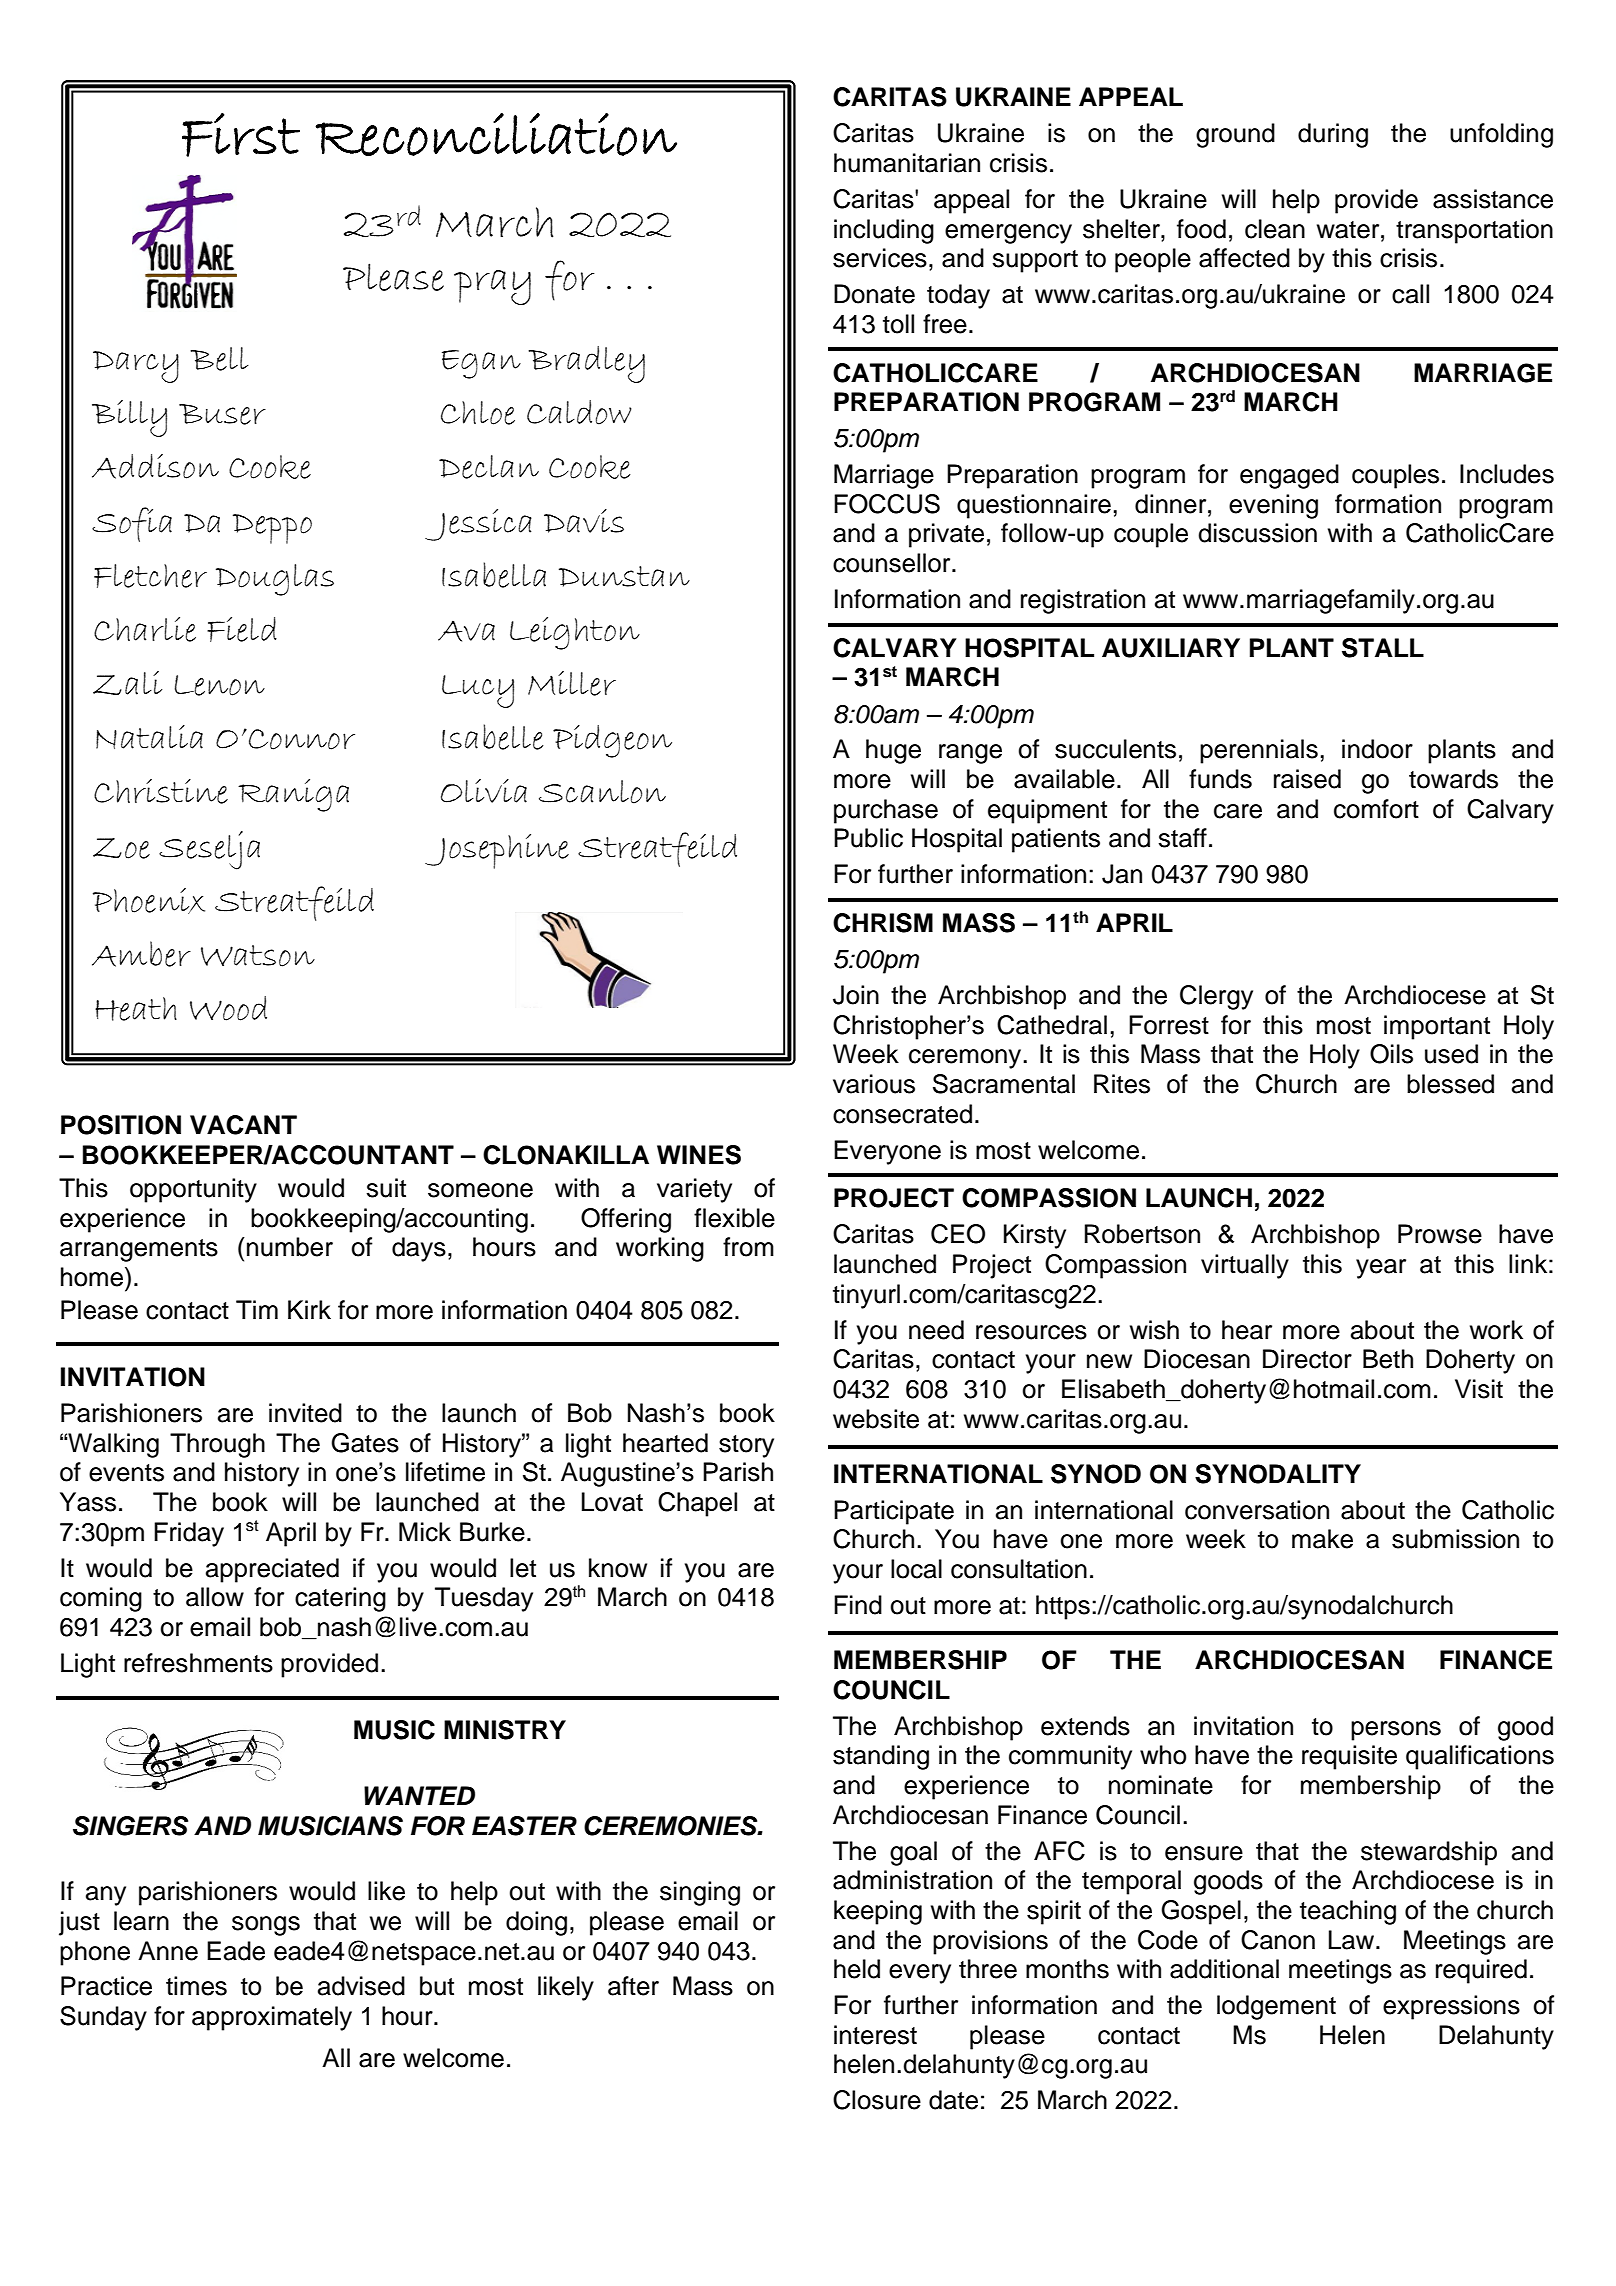  I want to click on First, so click(241, 135).
